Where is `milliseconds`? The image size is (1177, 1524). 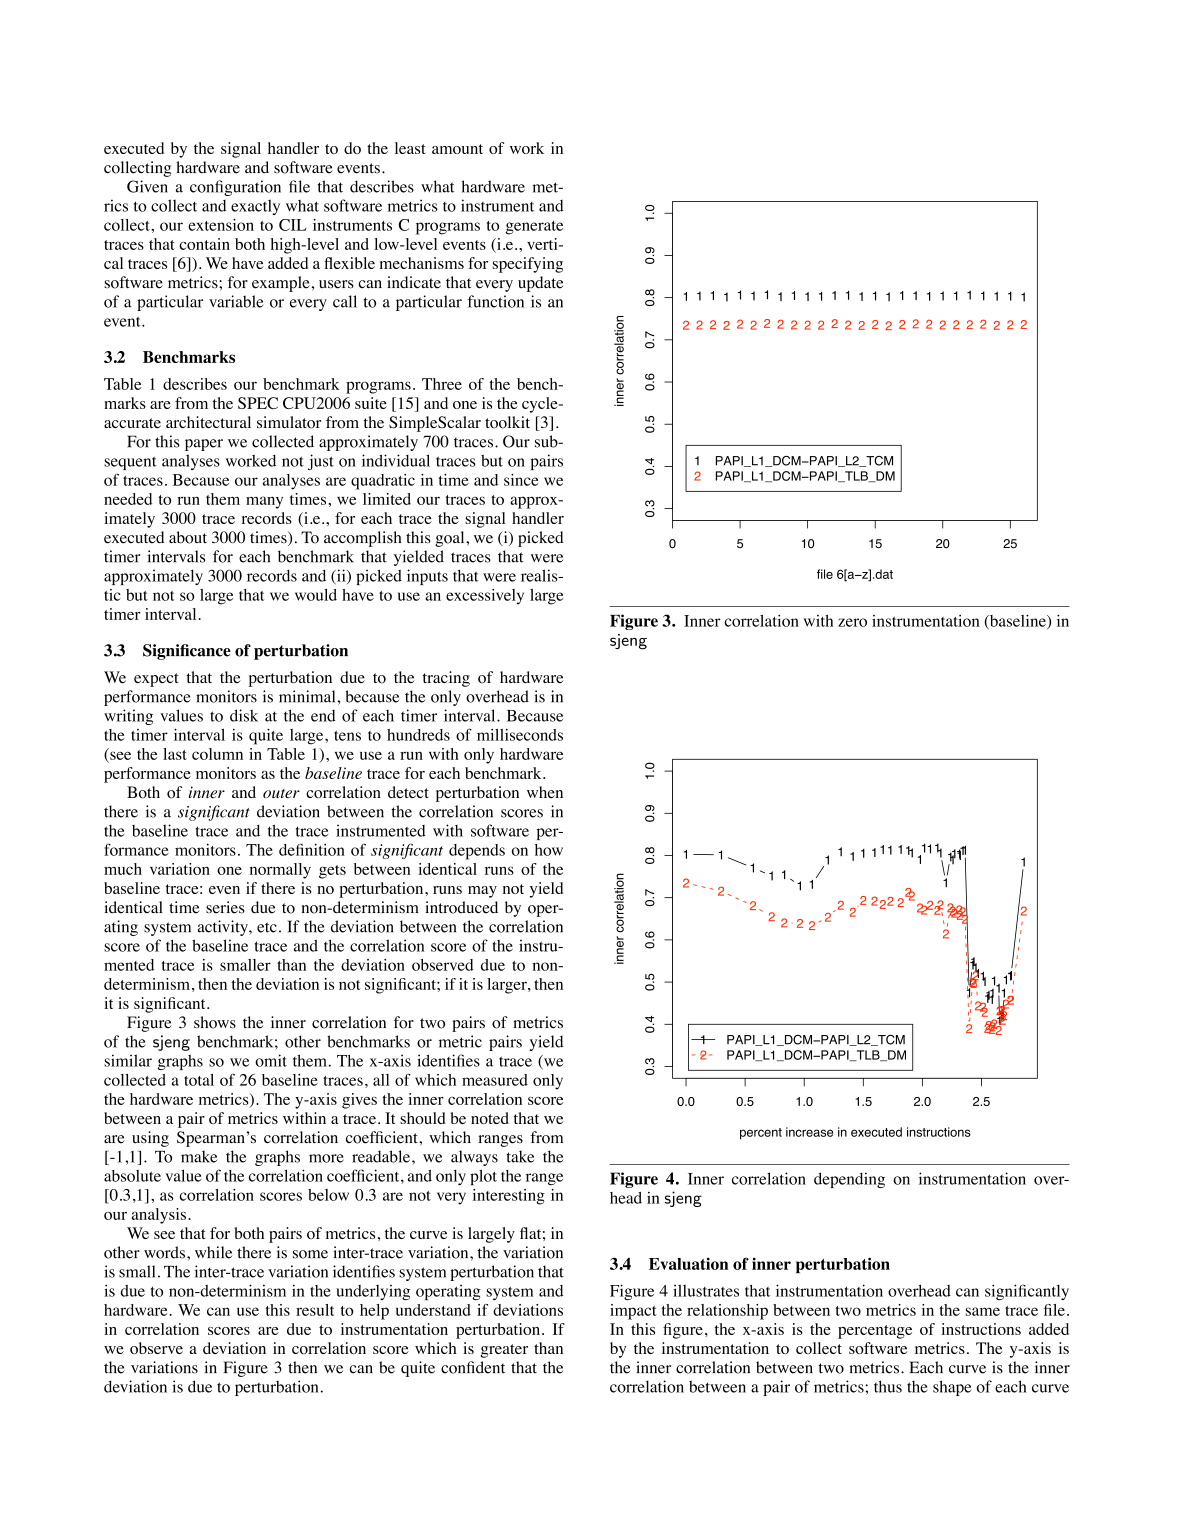
milliseconds is located at coordinates (520, 734).
